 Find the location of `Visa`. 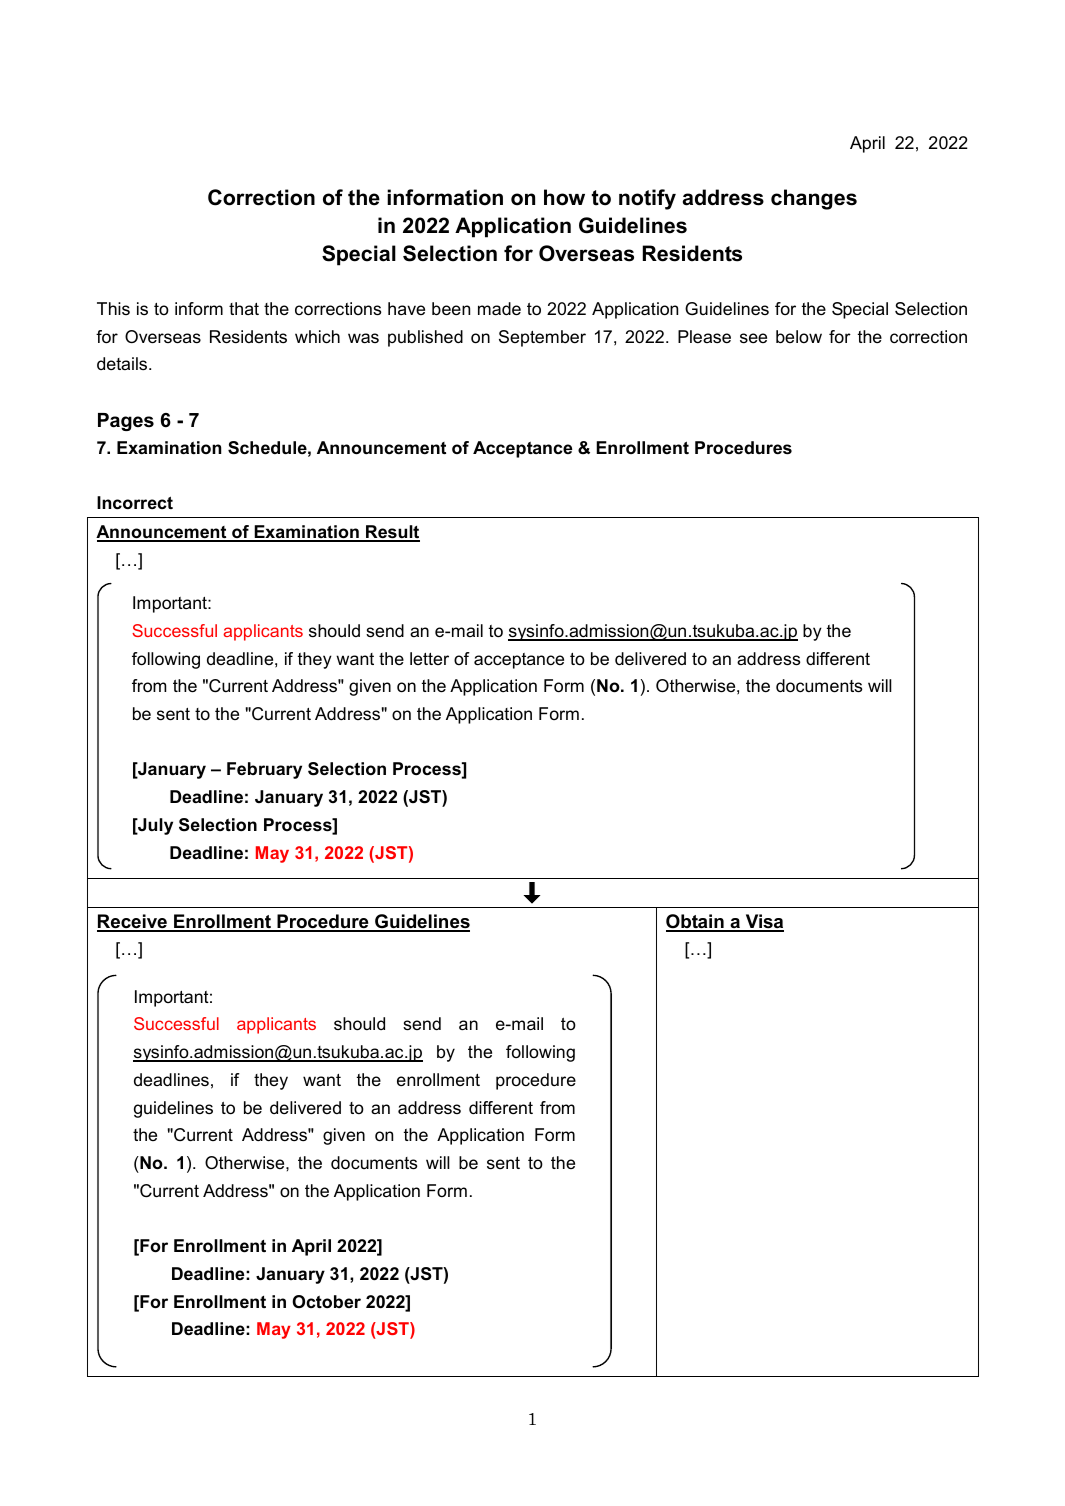

Visa is located at coordinates (763, 922).
